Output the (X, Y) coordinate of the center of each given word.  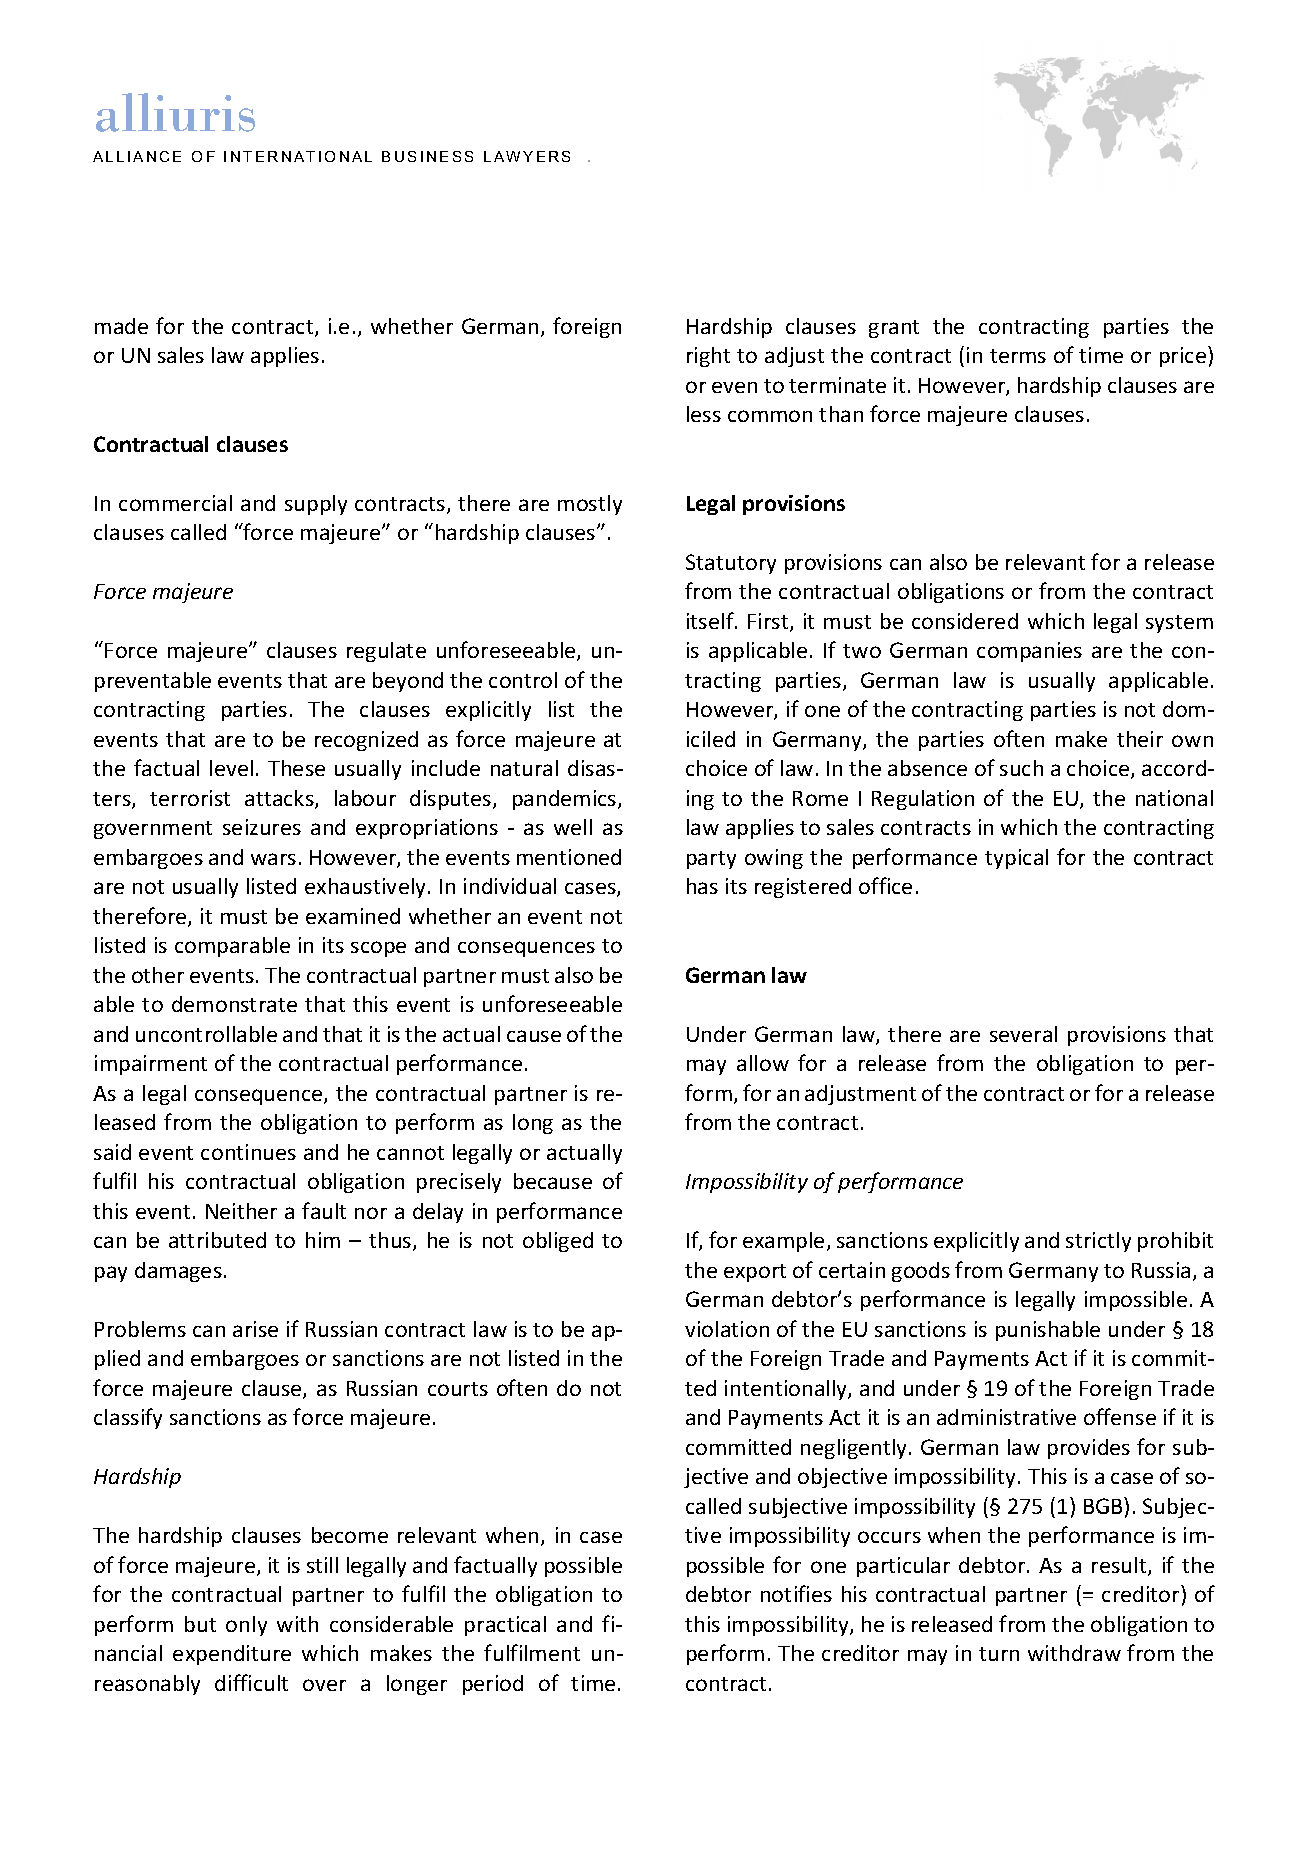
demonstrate (234, 1004)
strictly (1098, 1242)
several (1023, 1034)
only (246, 1626)
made (121, 326)
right (708, 357)
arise (255, 1329)
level (231, 768)
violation (727, 1329)
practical (505, 1626)
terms (1018, 356)
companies (1029, 652)
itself (711, 620)
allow (763, 1063)
